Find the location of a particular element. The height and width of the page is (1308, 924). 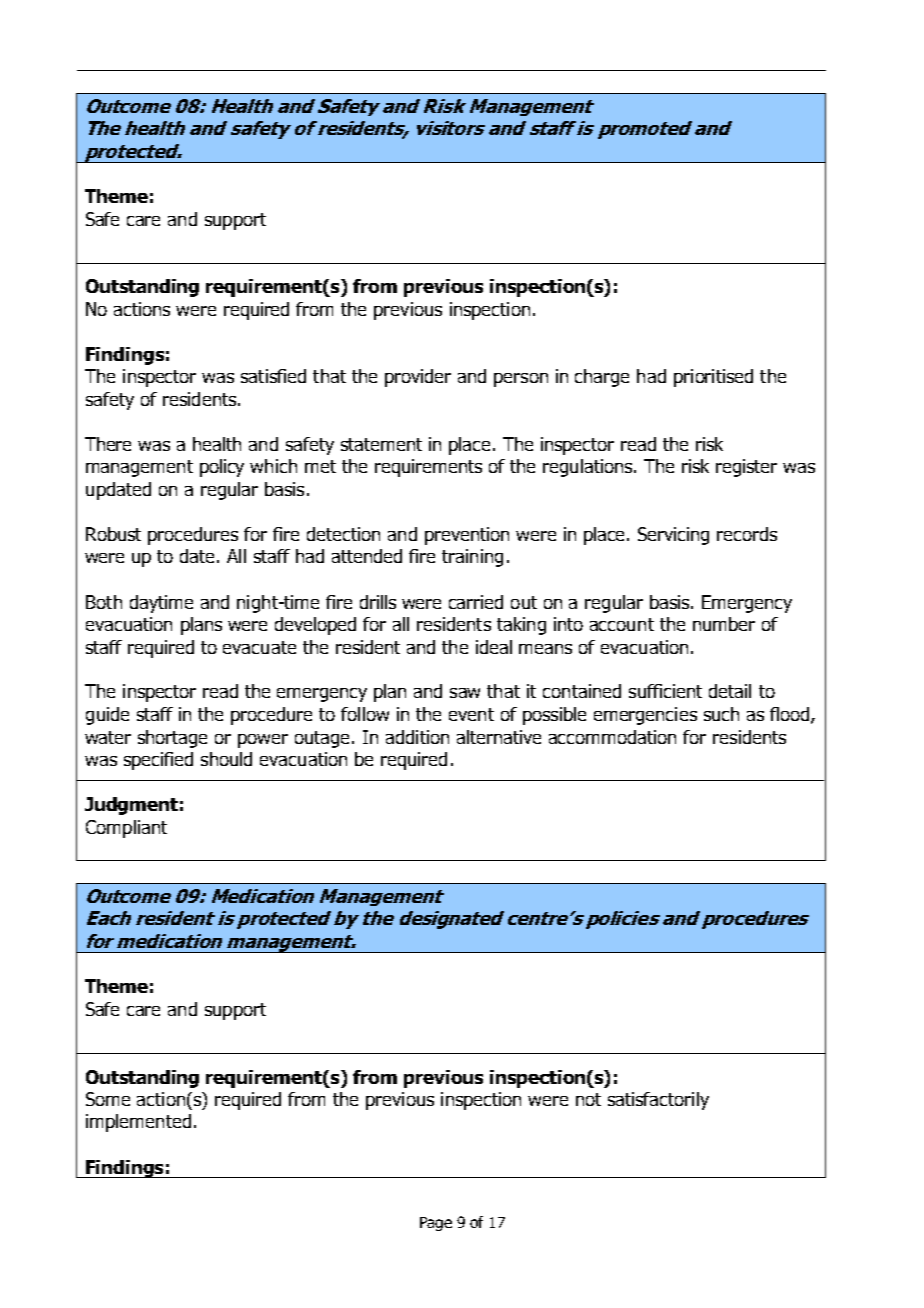

evacuate is located at coordinates (259, 647).
